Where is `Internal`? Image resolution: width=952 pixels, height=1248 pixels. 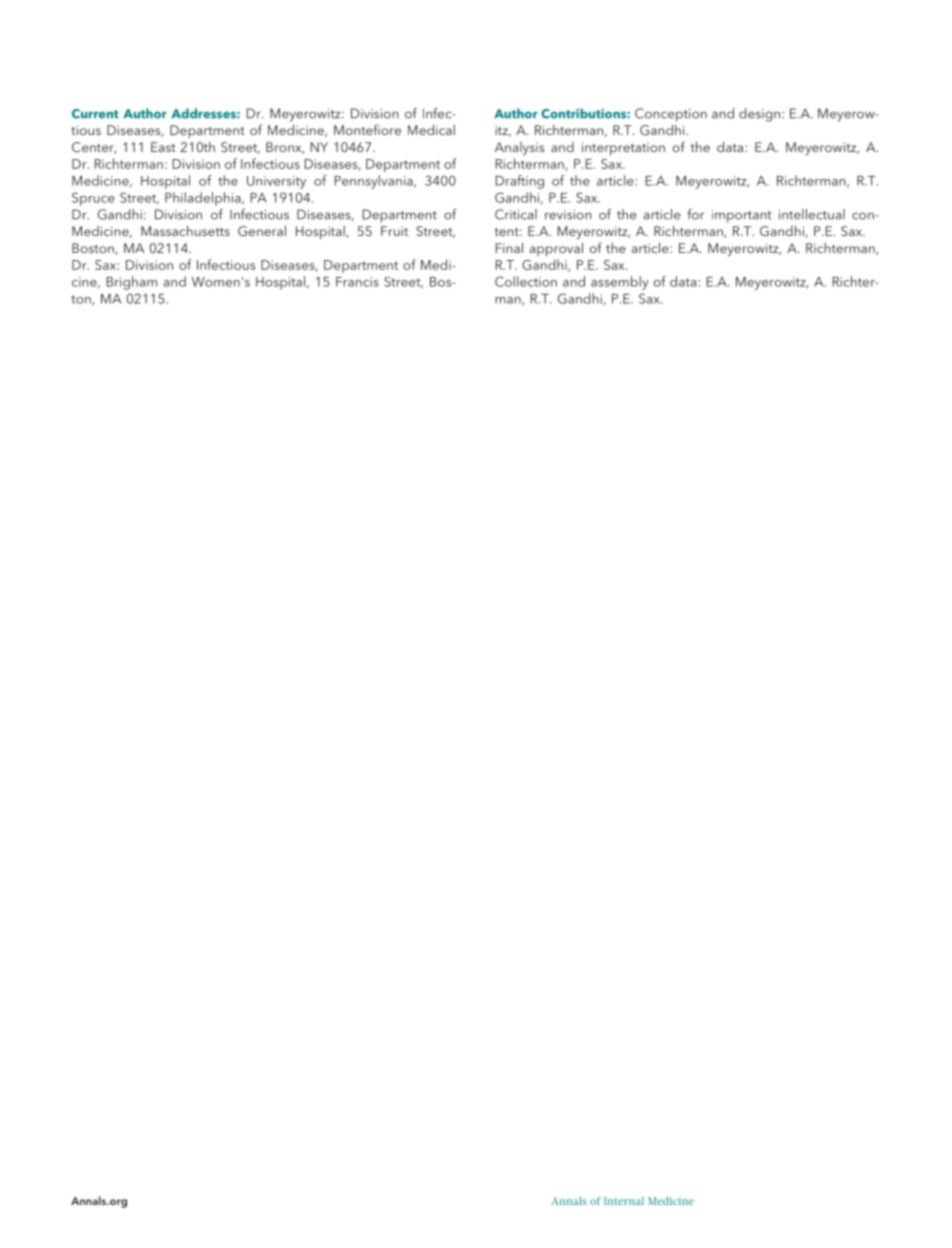 Internal is located at coordinates (624, 1201).
